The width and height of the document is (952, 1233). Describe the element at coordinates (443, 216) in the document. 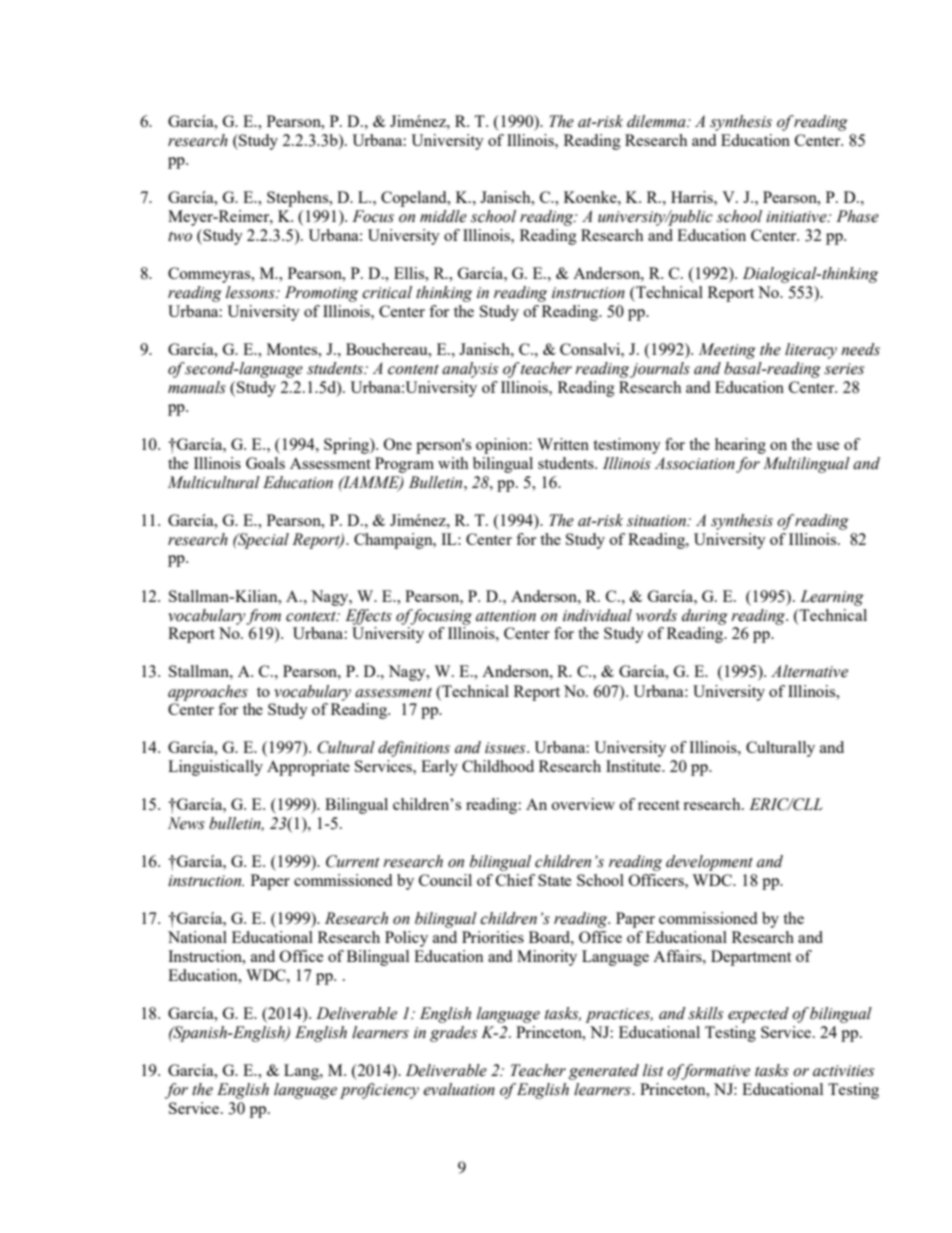

I see `middle` at that location.
